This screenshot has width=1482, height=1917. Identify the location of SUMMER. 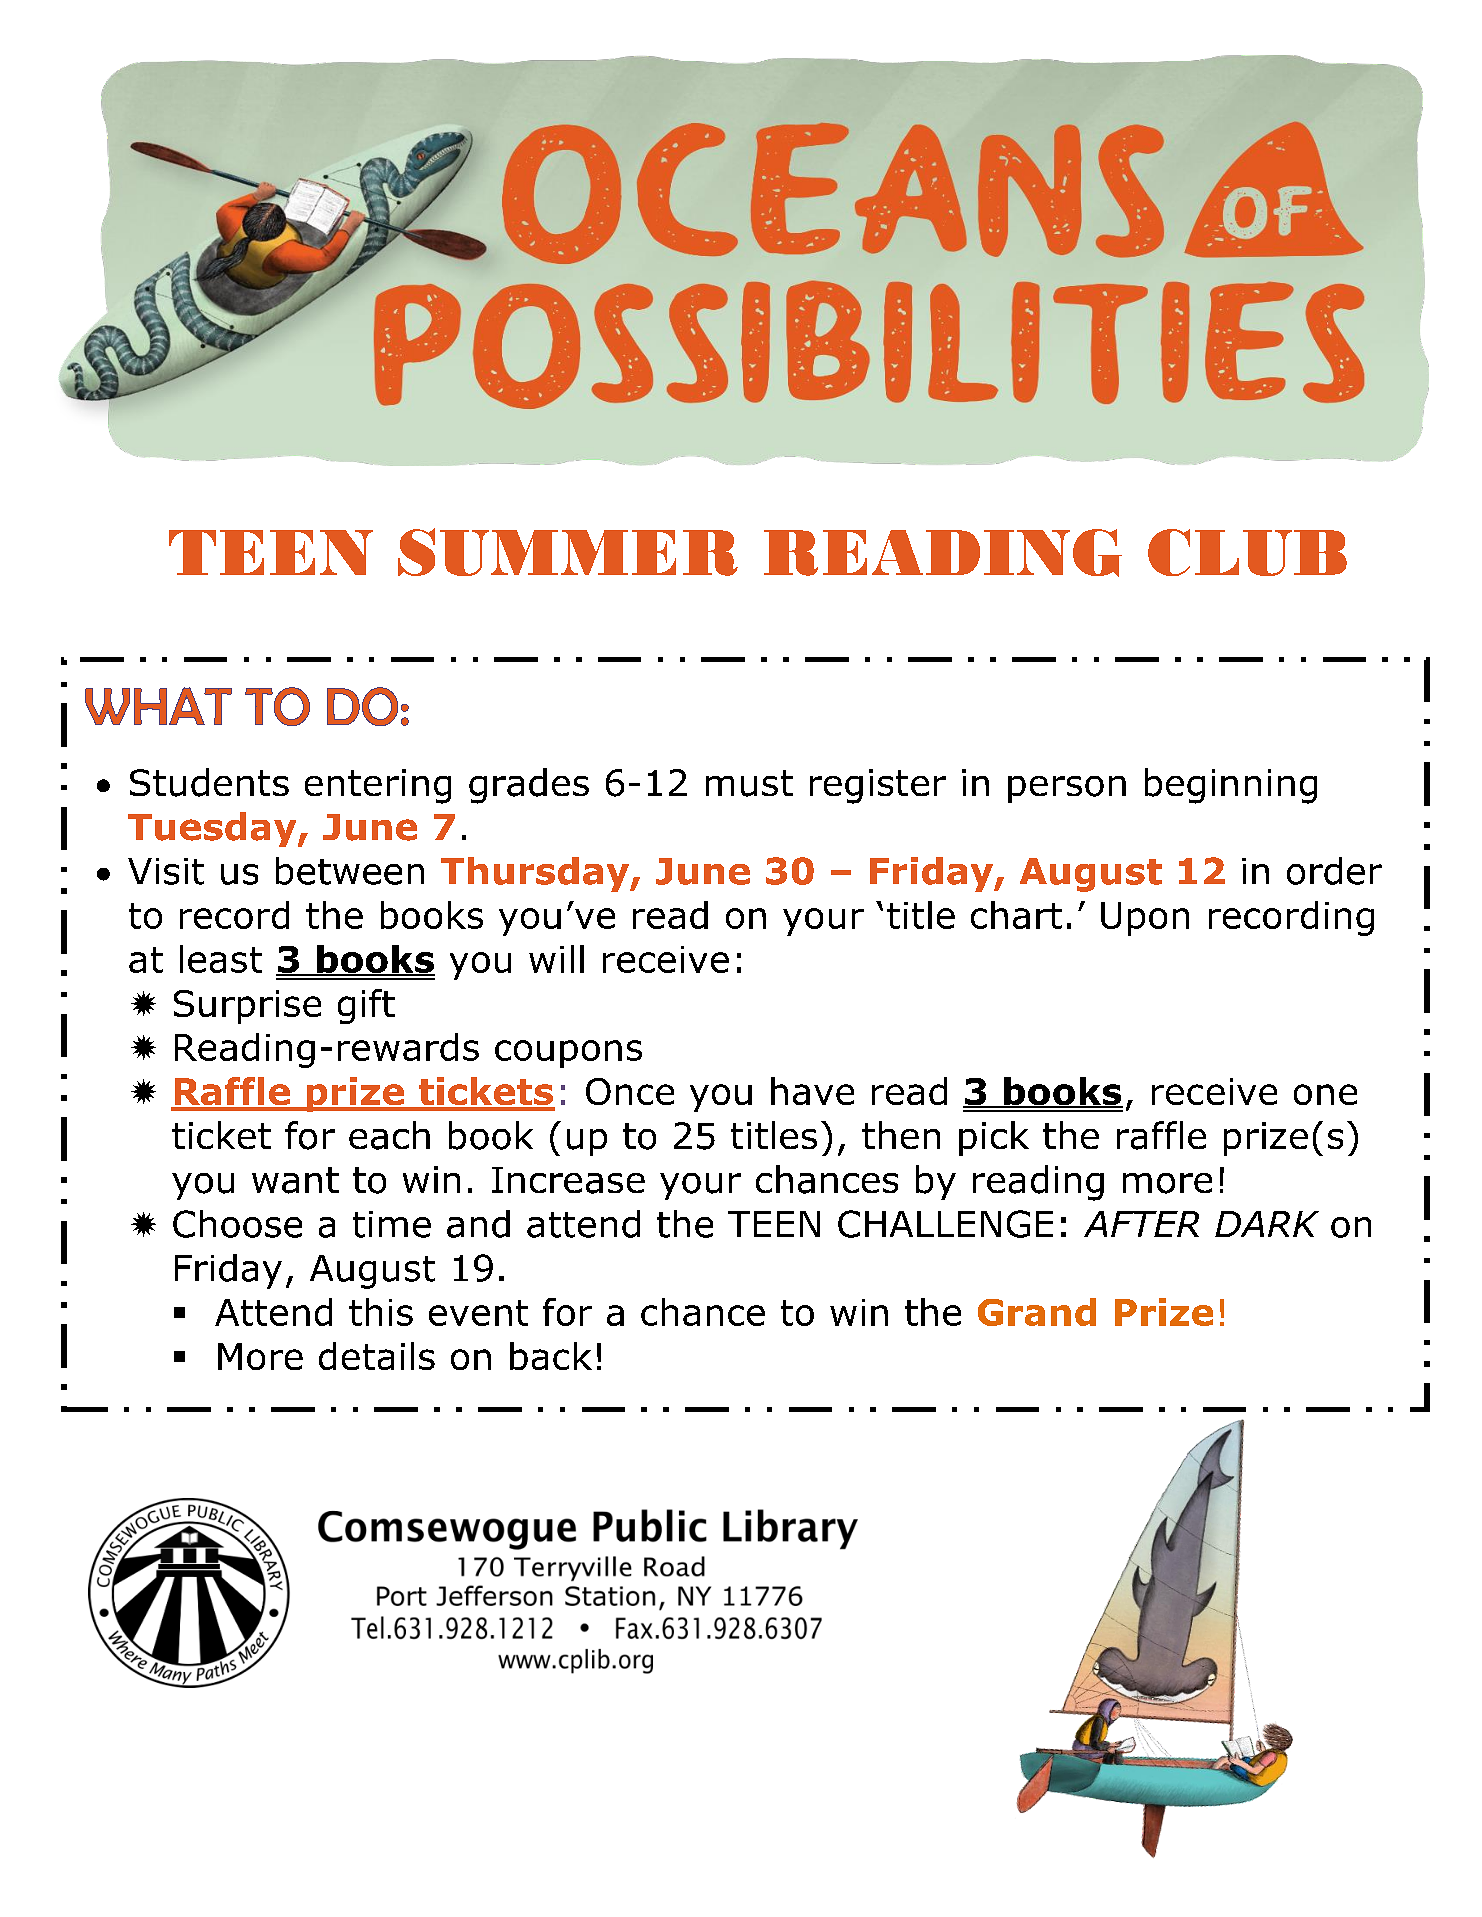
(568, 552).
